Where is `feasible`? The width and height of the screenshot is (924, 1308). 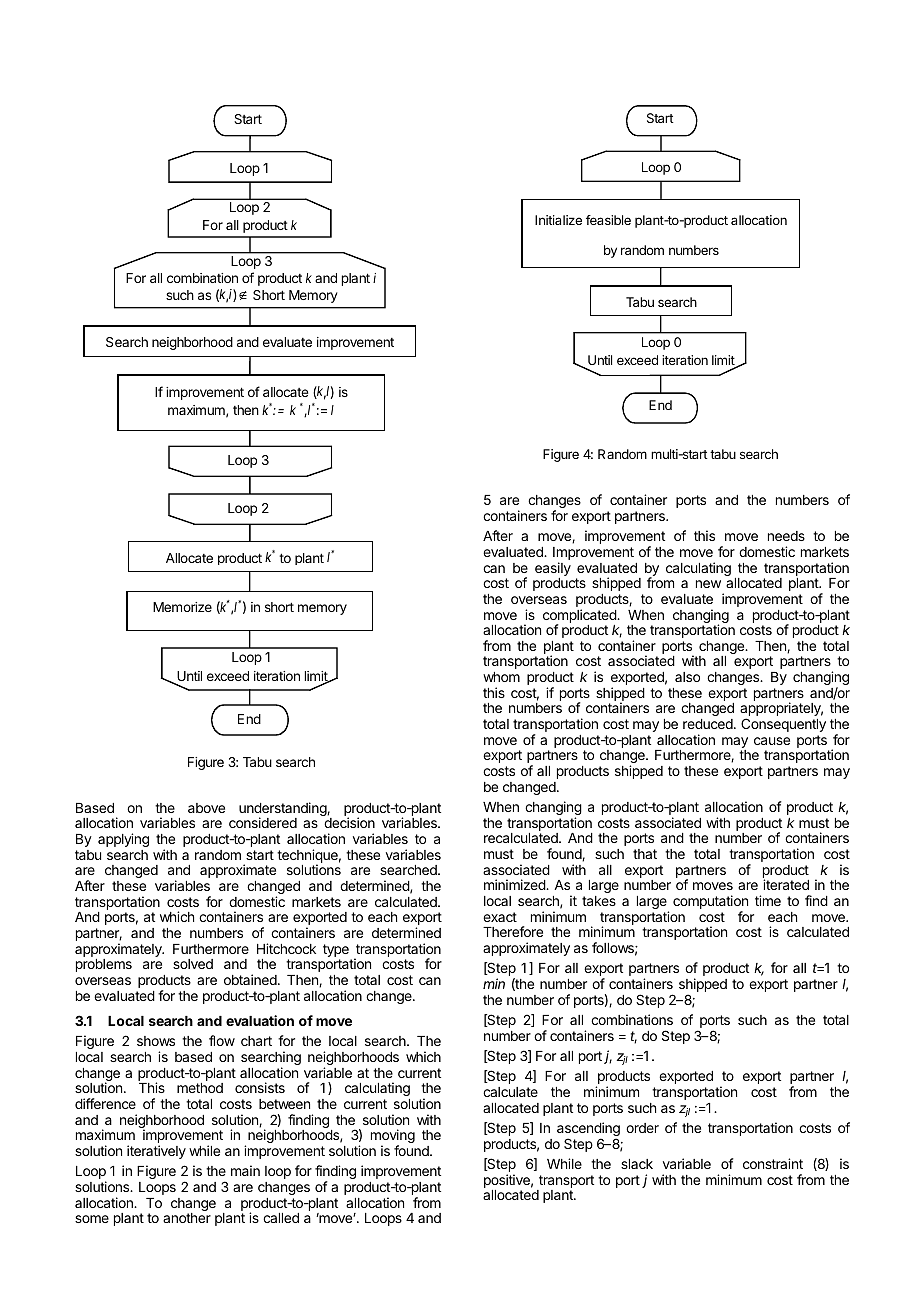
feasible is located at coordinates (608, 220).
